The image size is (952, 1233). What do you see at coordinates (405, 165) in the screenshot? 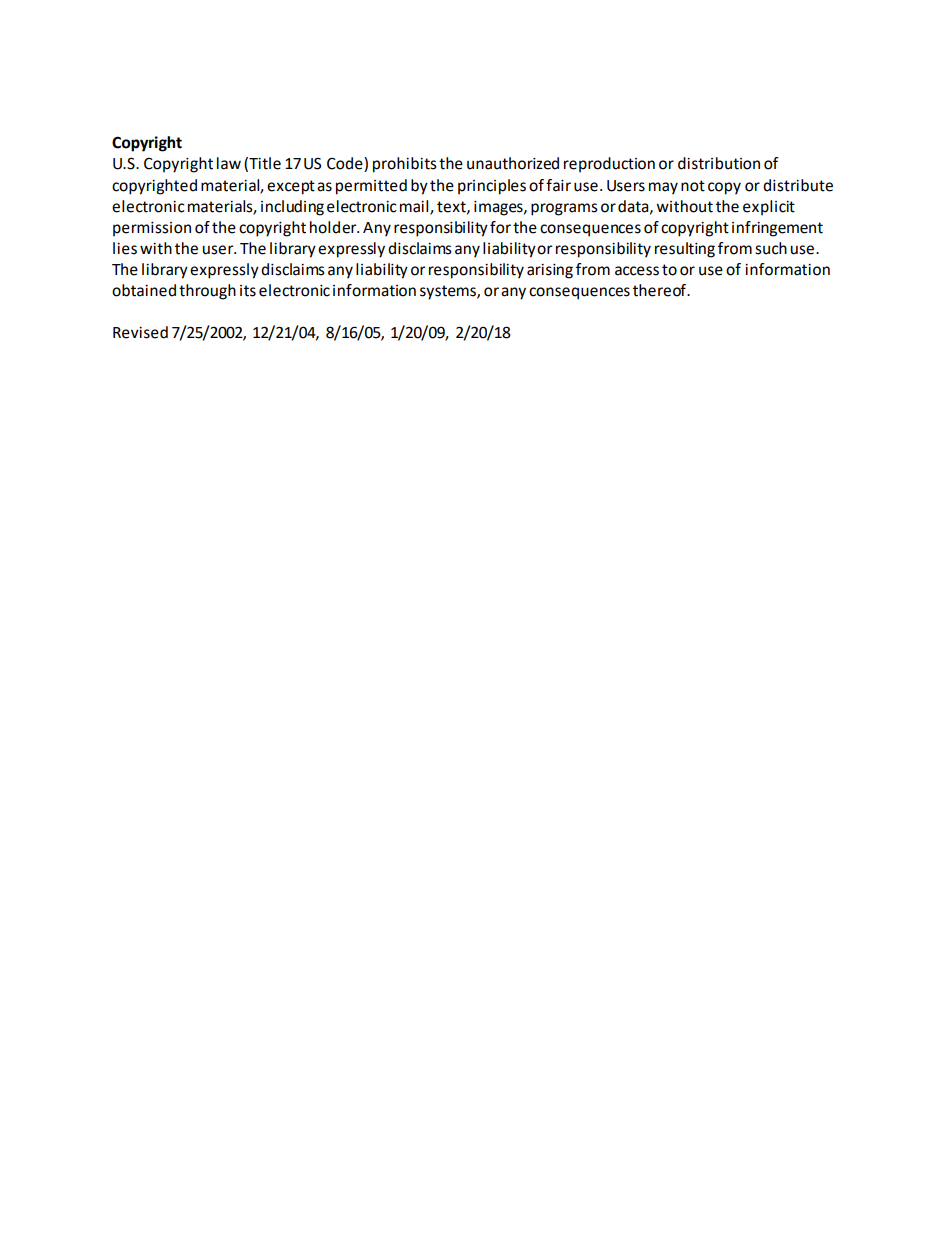
I see `prohibits` at bounding box center [405, 165].
